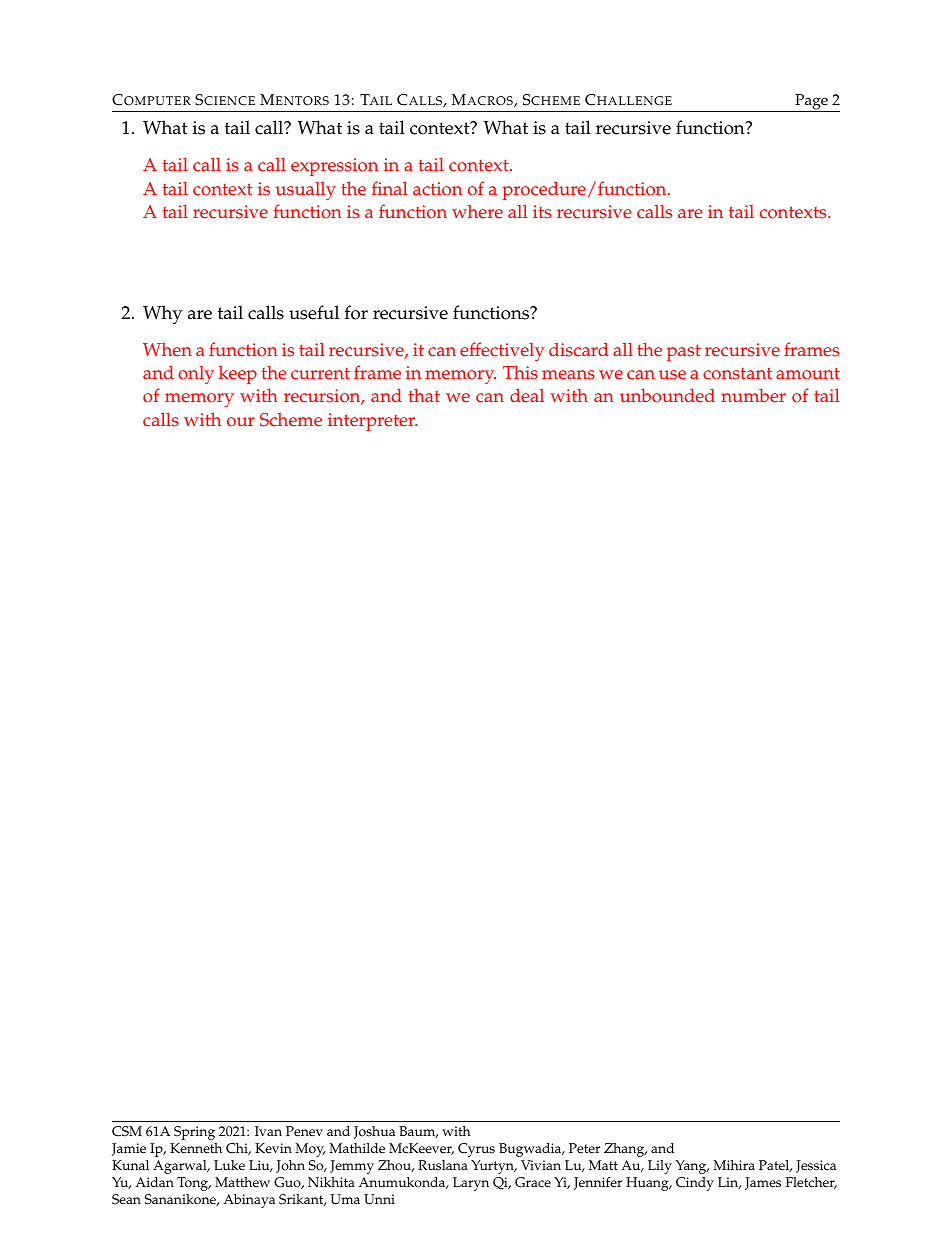 The image size is (952, 1233). Describe the element at coordinates (437, 189) in the image. I see `action` at that location.
